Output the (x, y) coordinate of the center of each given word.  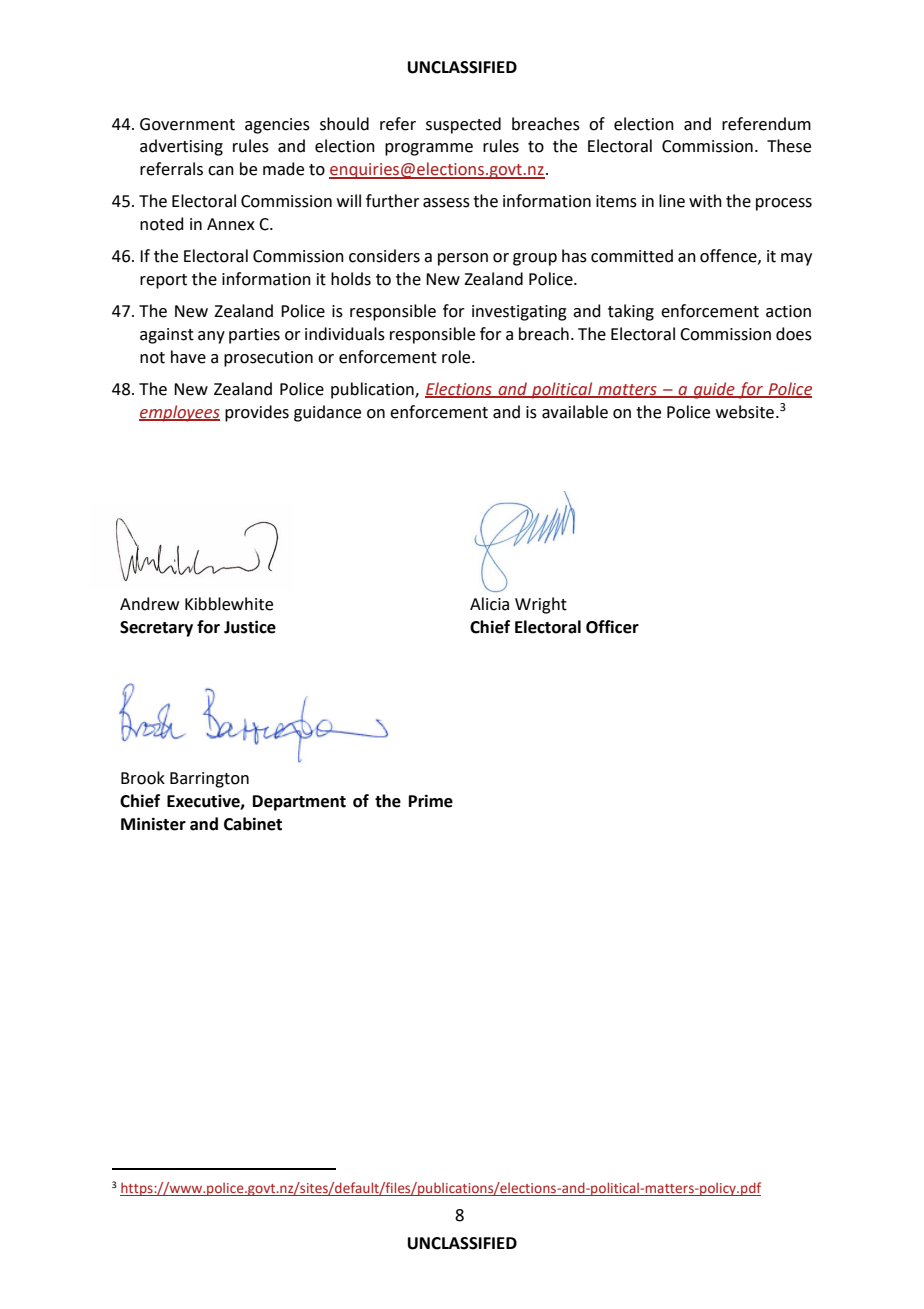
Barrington (209, 780)
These (789, 146)
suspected (463, 125)
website (745, 412)
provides (257, 413)
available (575, 412)
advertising (181, 147)
